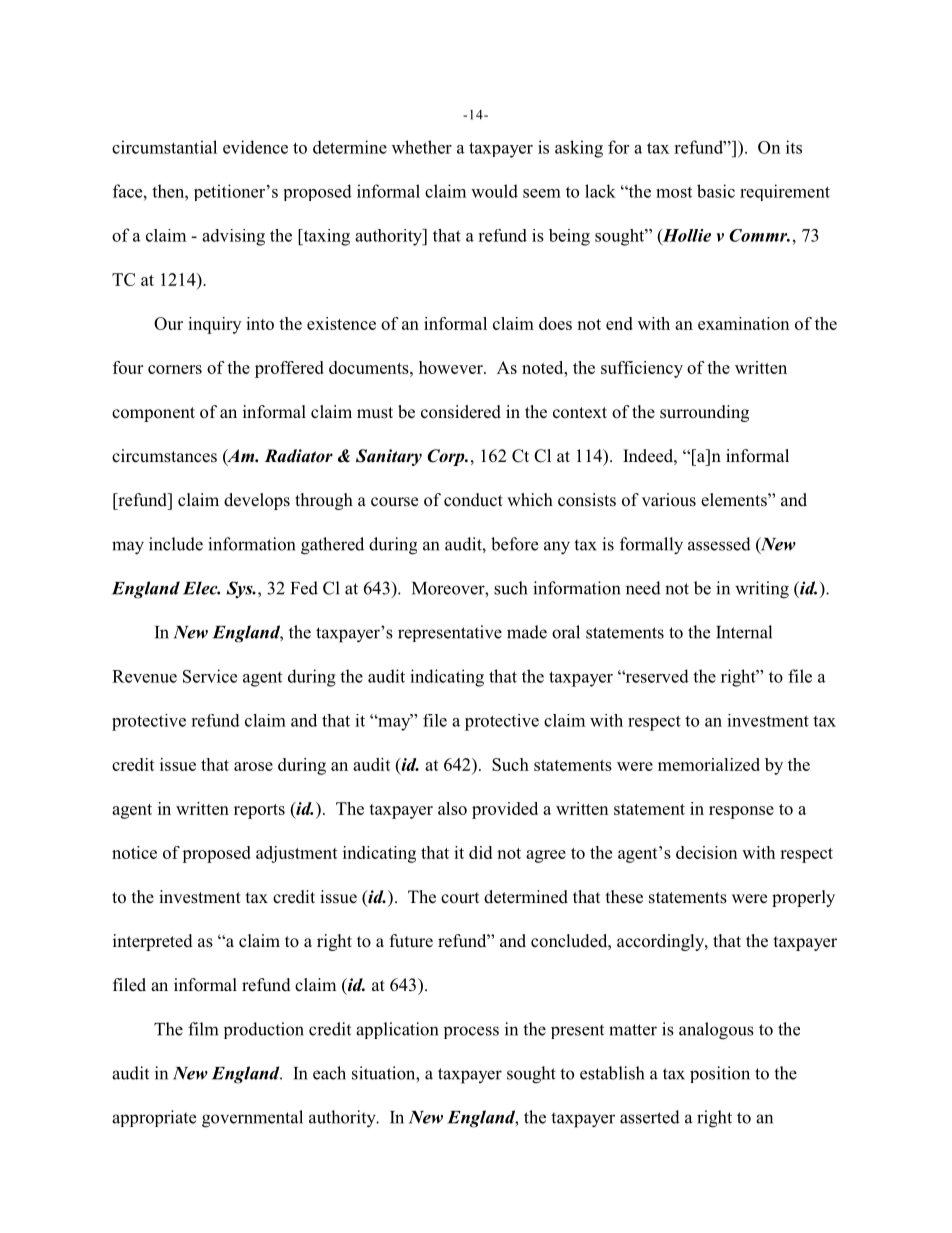 This page has width=952, height=1233. Describe the element at coordinates (210, 676) in the page. I see `Service` at that location.
